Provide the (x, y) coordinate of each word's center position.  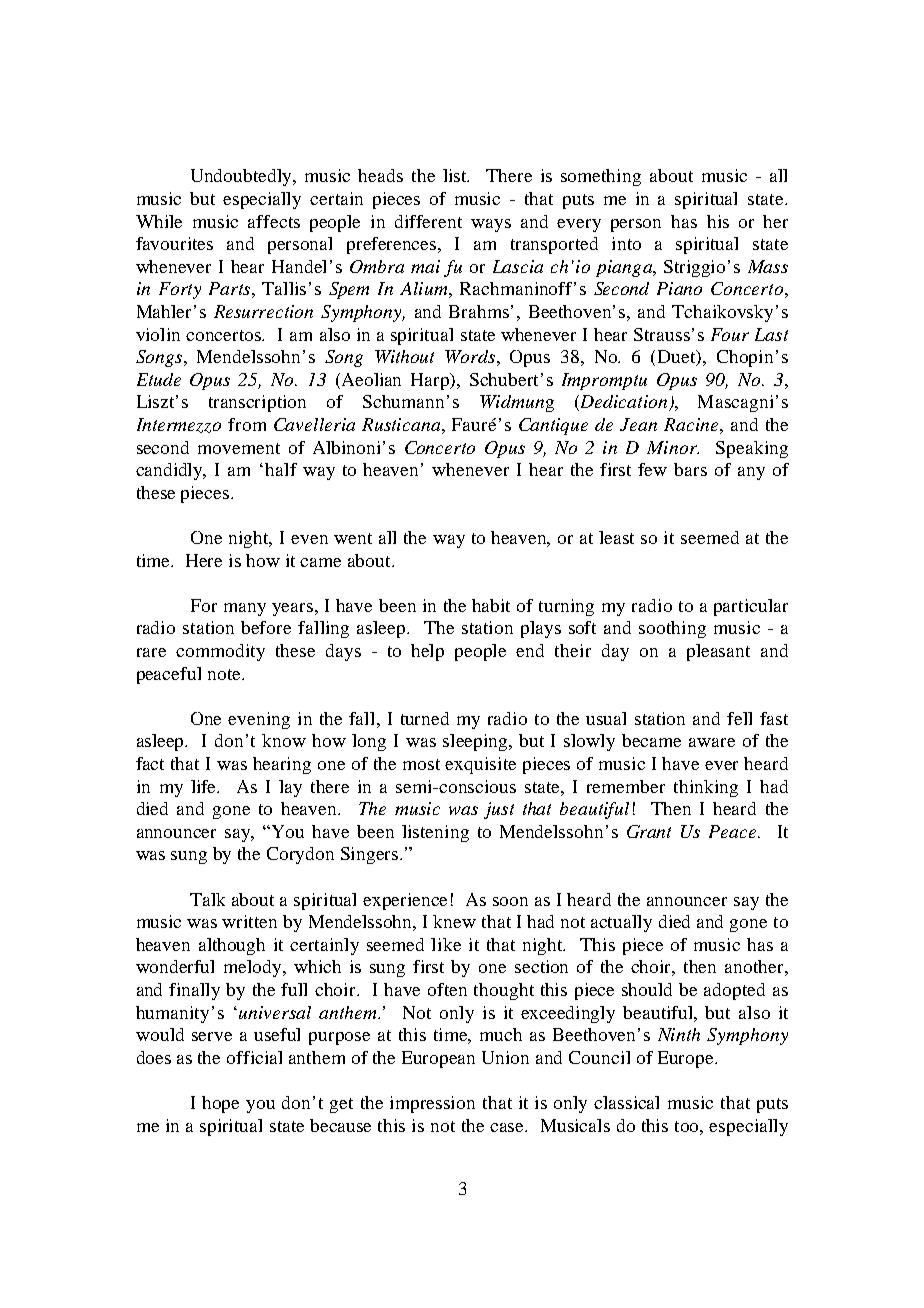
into (626, 243)
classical (626, 1102)
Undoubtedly (243, 177)
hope (220, 1104)
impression (432, 1104)
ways (491, 225)
